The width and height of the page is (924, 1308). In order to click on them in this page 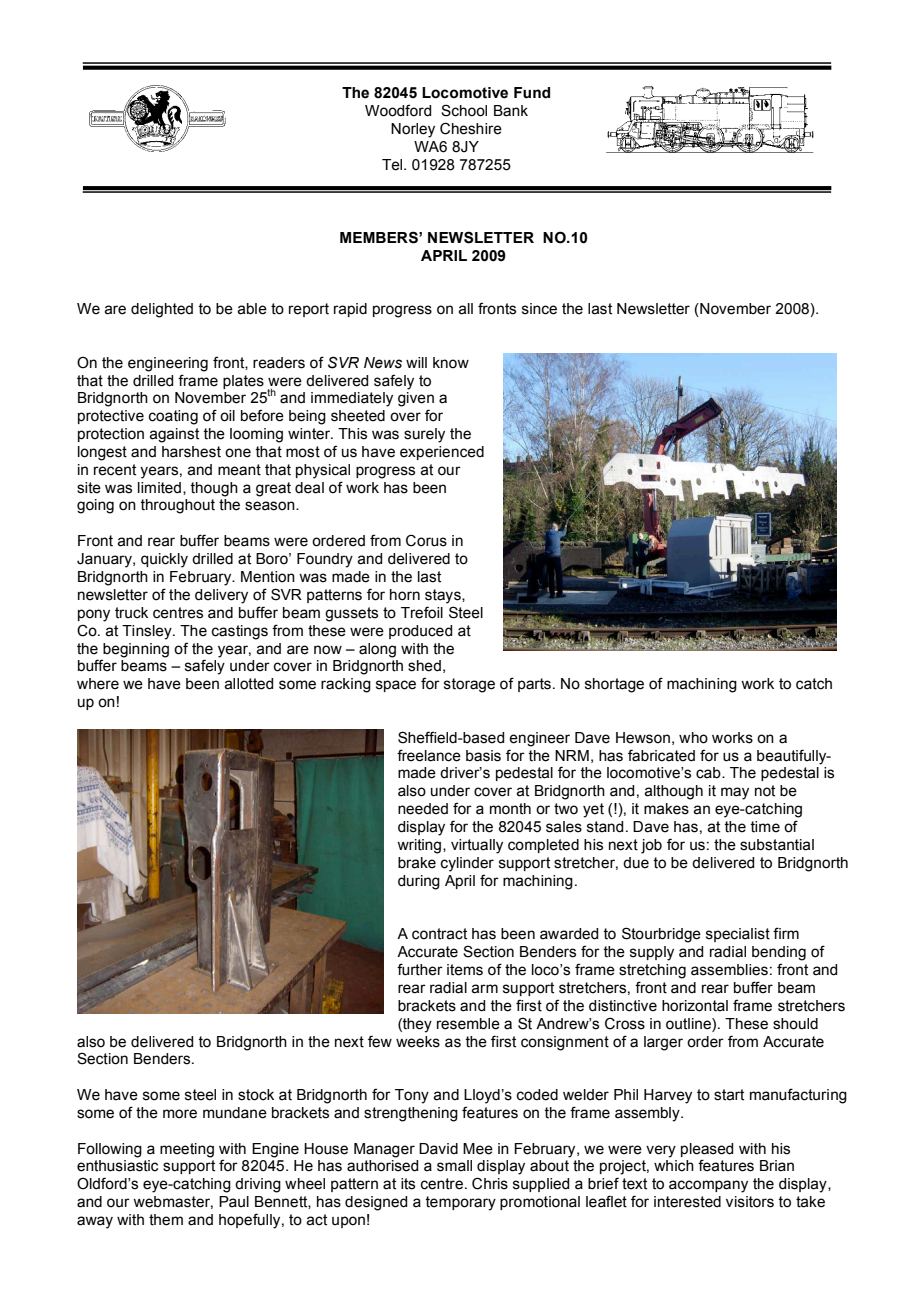, I will do `click(166, 1220)`.
